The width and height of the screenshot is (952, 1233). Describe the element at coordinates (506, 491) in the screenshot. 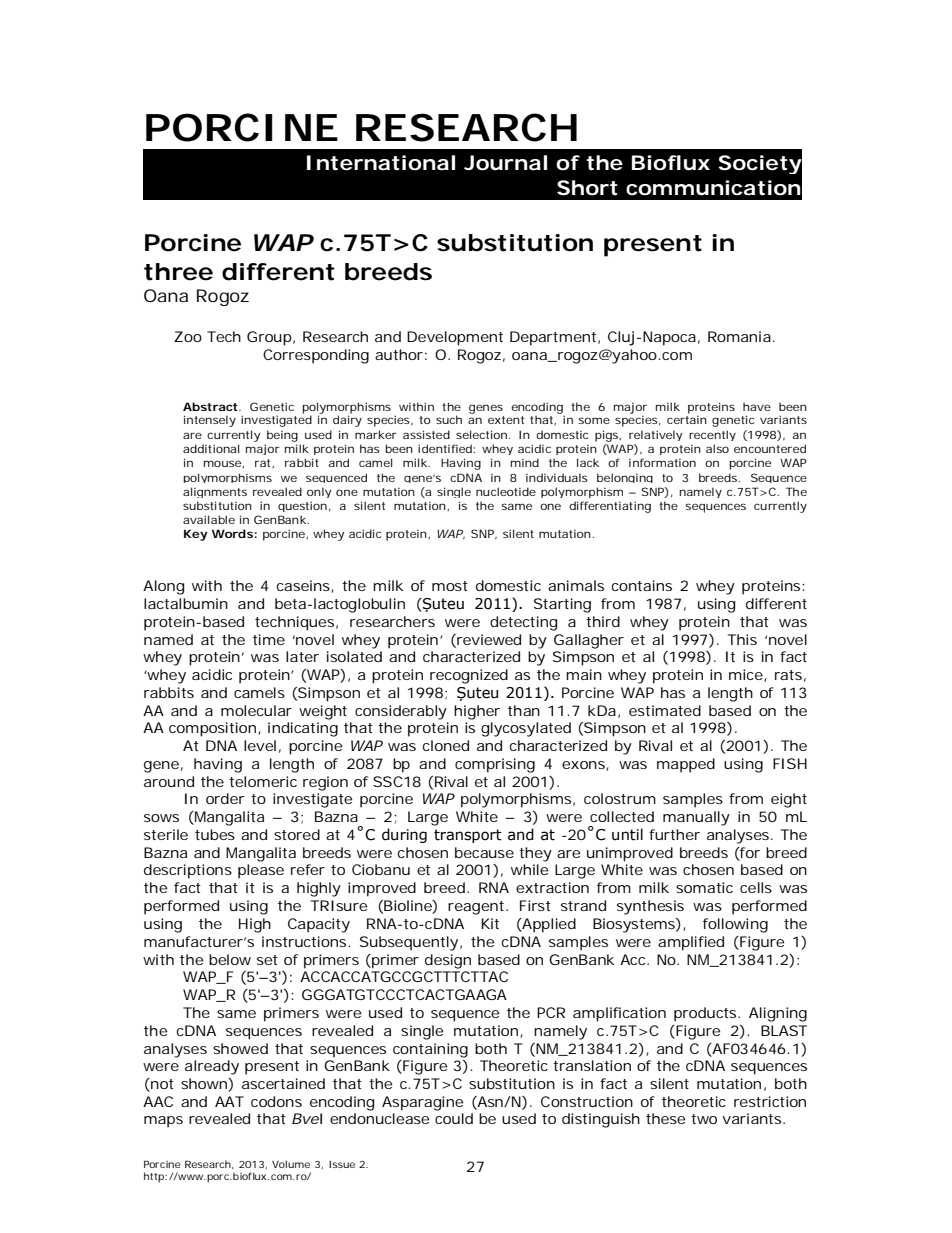

I see `nucleotide` at that location.
